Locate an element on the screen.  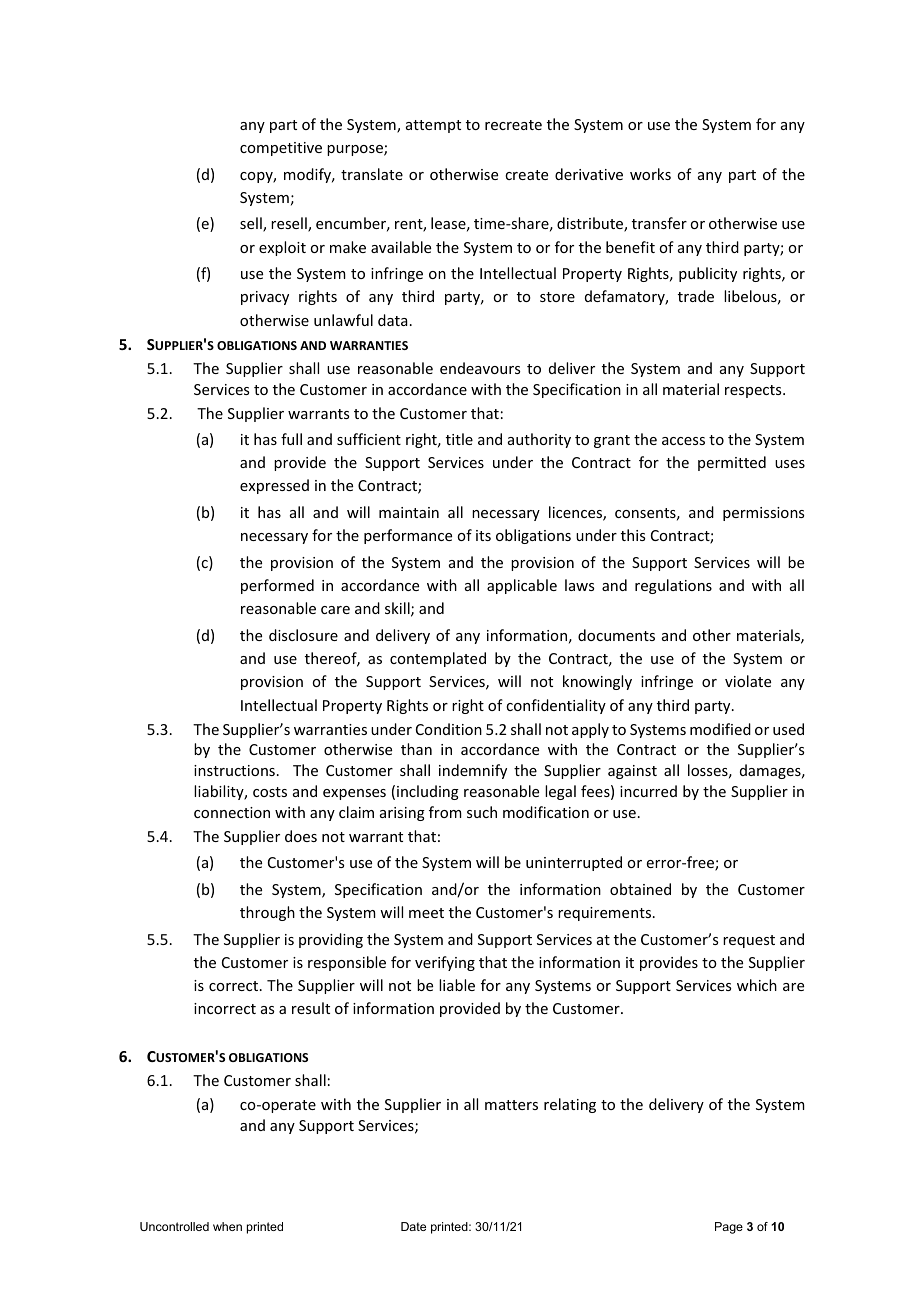
works is located at coordinates (650, 174).
